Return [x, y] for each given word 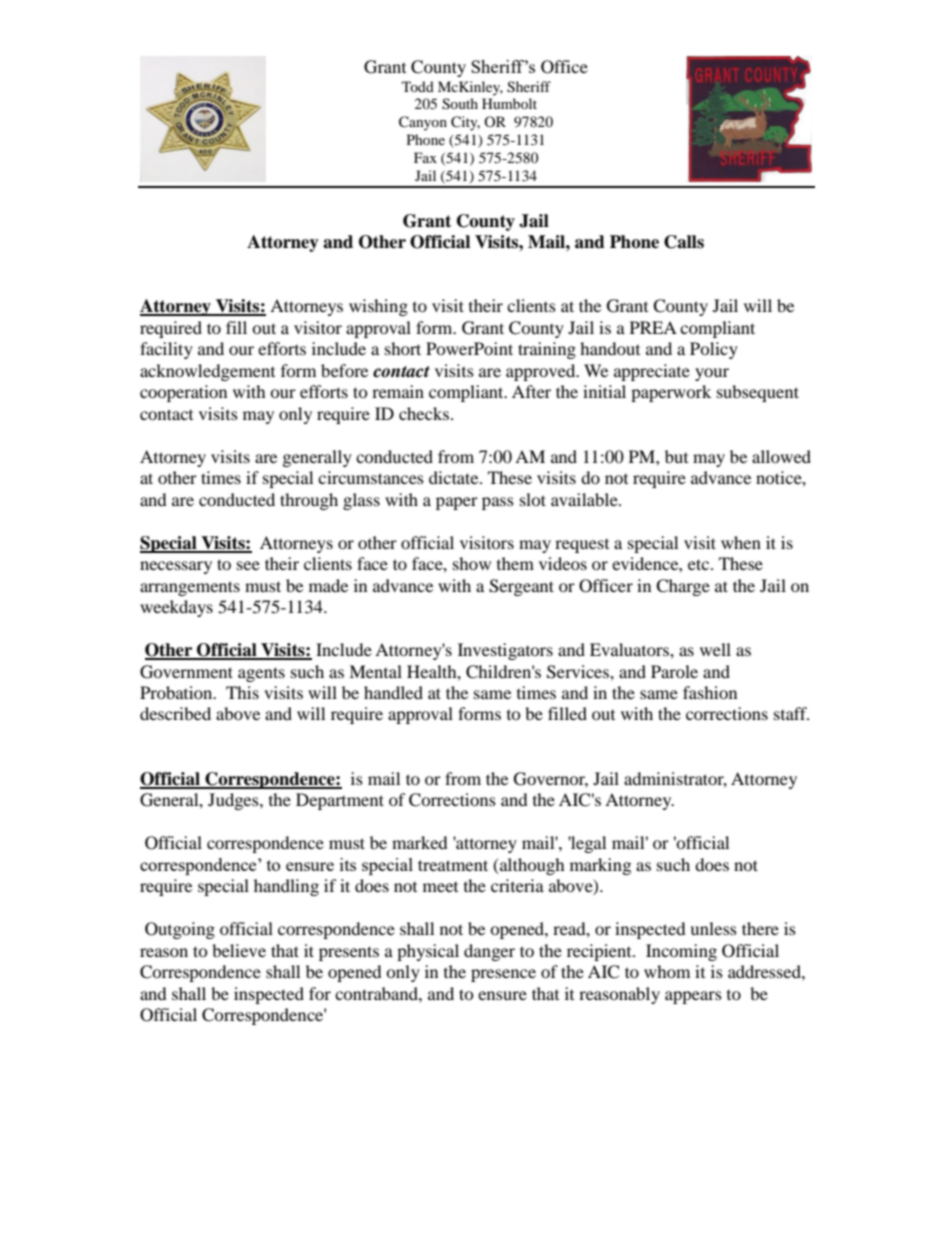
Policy [714, 350]
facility [166, 350]
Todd [418, 86]
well [715, 649]
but [676, 456]
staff [791, 713]
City [465, 123]
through [309, 501]
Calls [684, 242]
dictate [455, 477]
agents [261, 674]
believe [239, 950]
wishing [378, 307]
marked [420, 842]
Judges [234, 801]
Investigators [505, 651]
